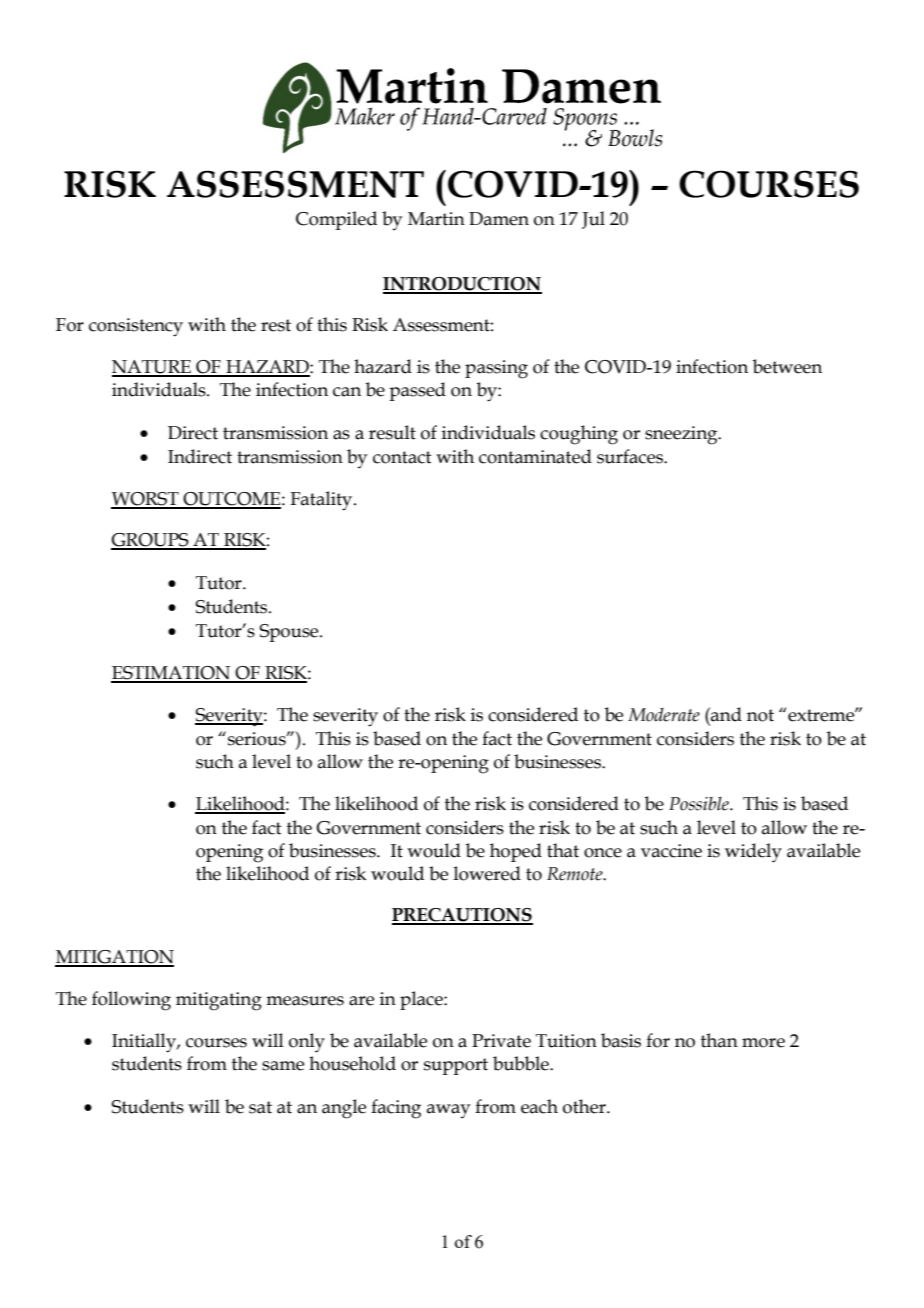 The image size is (924, 1308). I want to click on lowered, so click(487, 873).
